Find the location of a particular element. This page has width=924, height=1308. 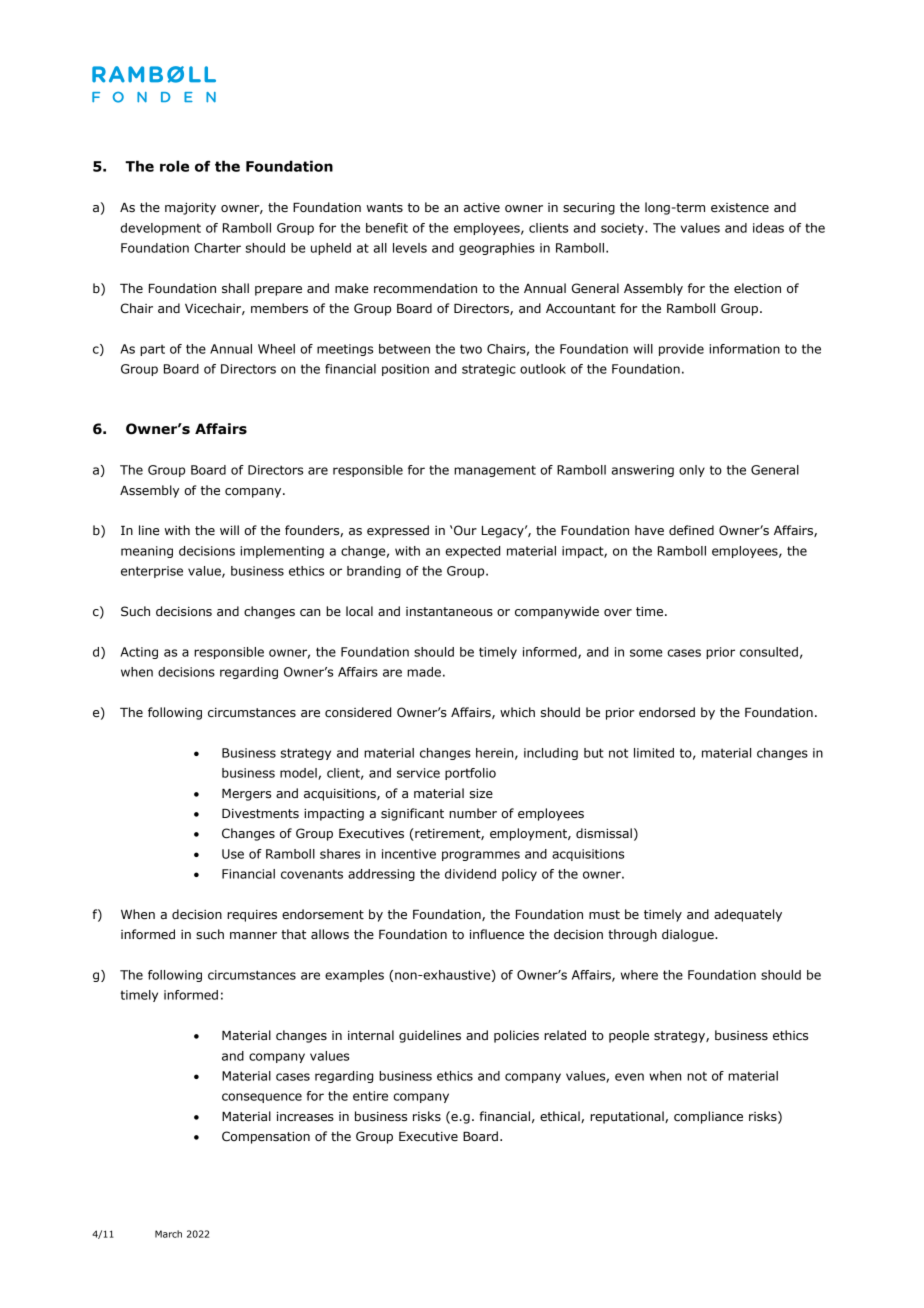

endorsed is located at coordinates (667, 712).
